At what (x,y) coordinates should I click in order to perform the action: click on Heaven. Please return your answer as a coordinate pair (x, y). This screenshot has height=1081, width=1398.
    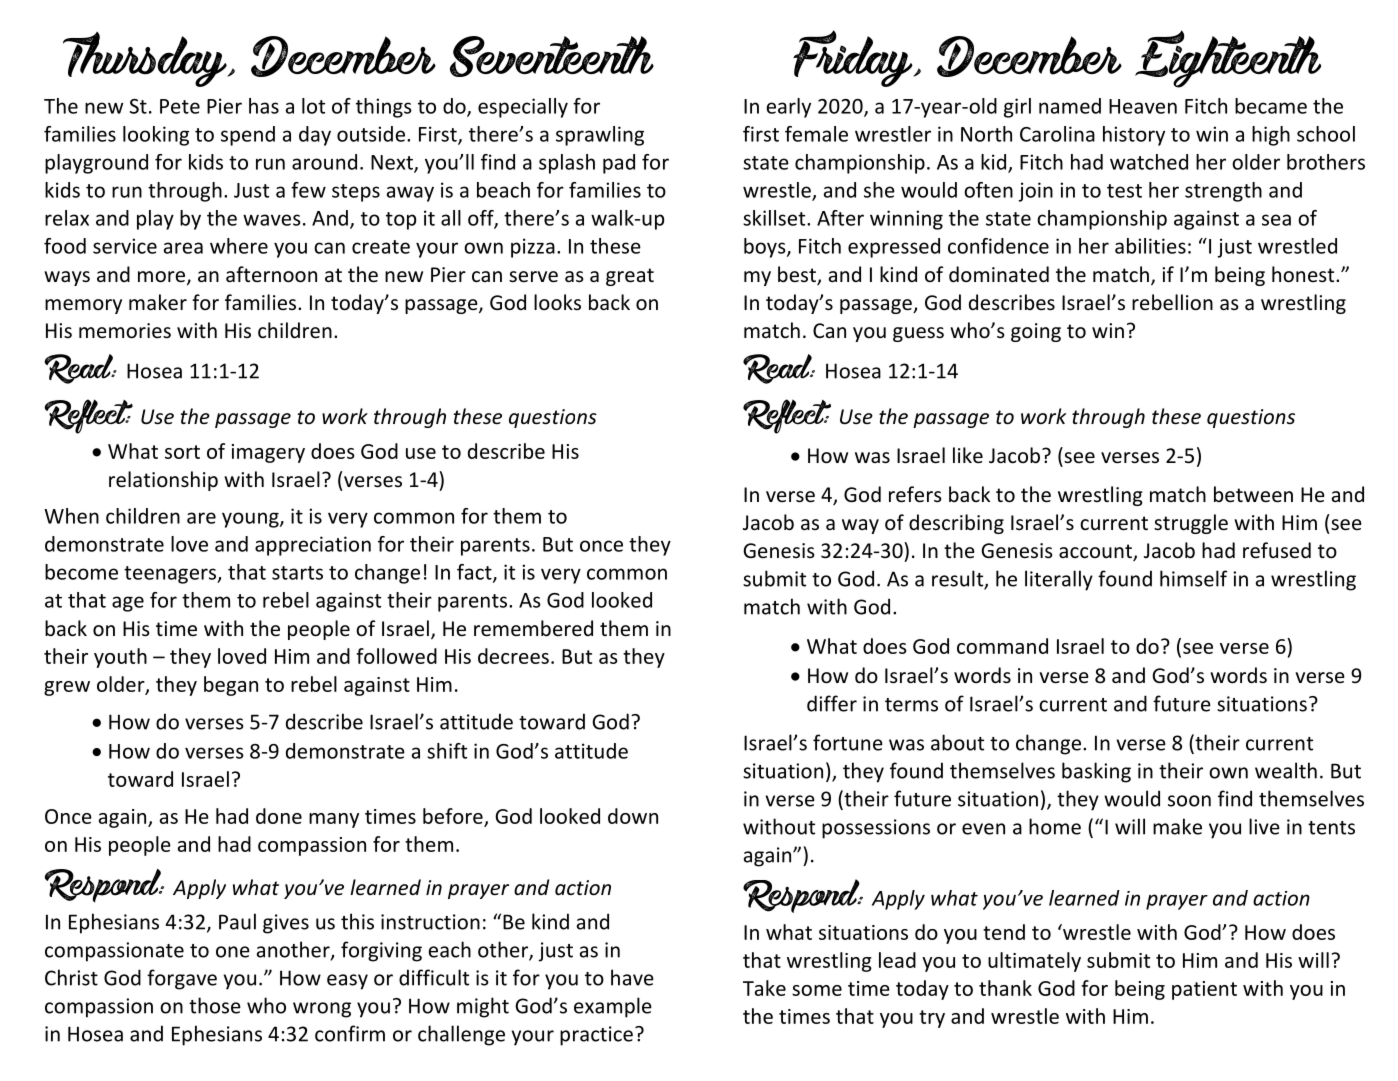
    Looking at the image, I should click on (1143, 106).
